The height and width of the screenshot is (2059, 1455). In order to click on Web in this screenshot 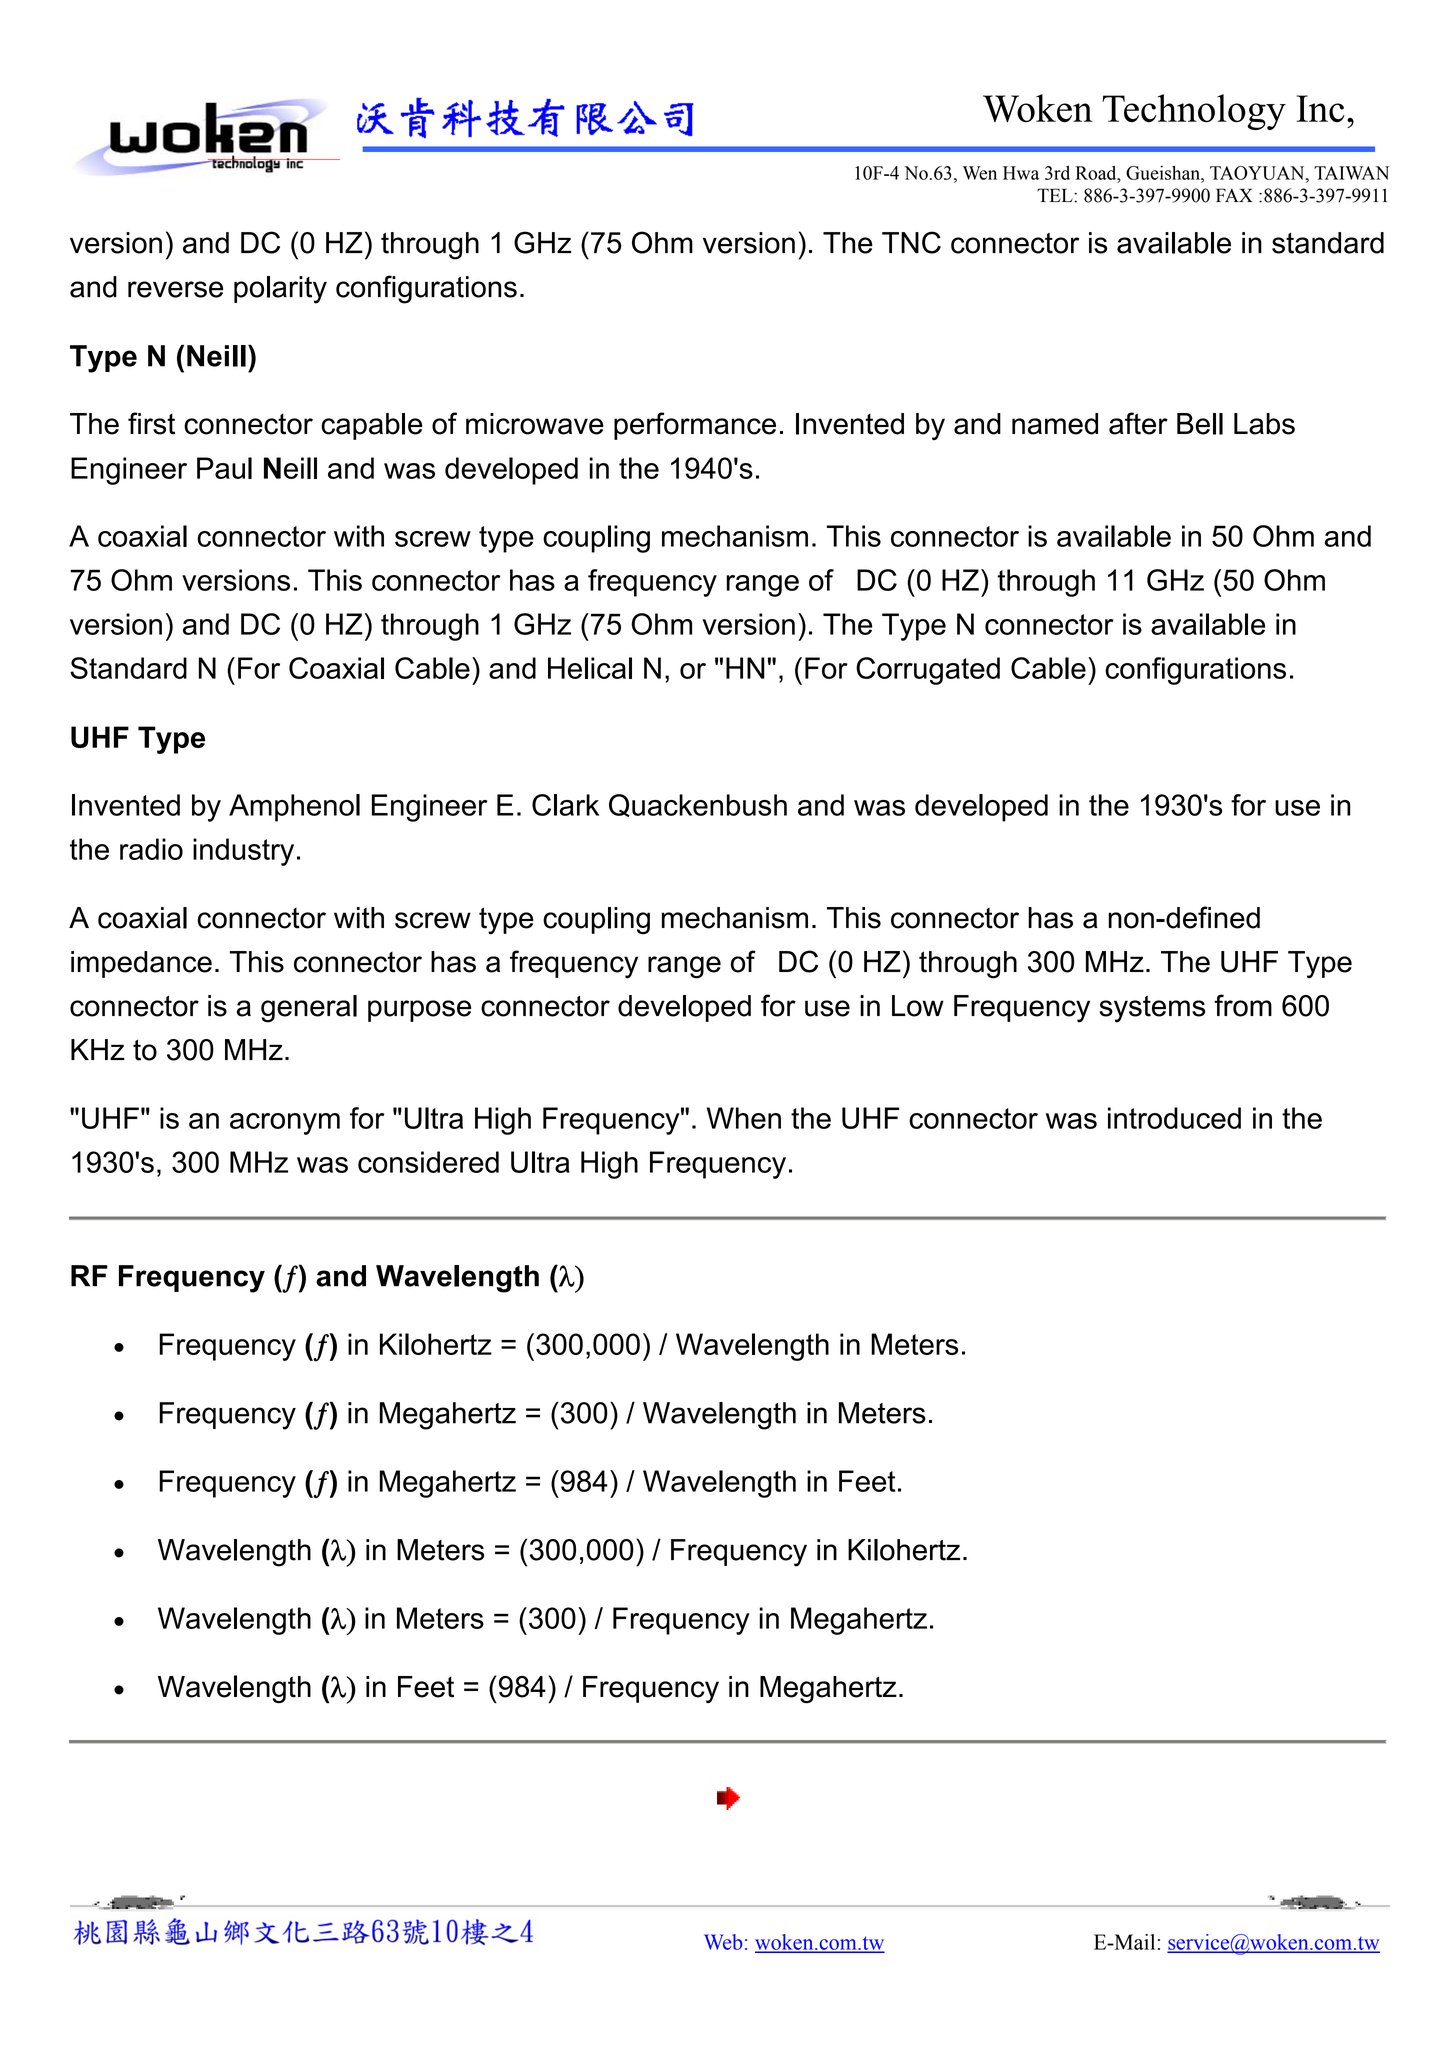, I will do `click(723, 1942)`.
